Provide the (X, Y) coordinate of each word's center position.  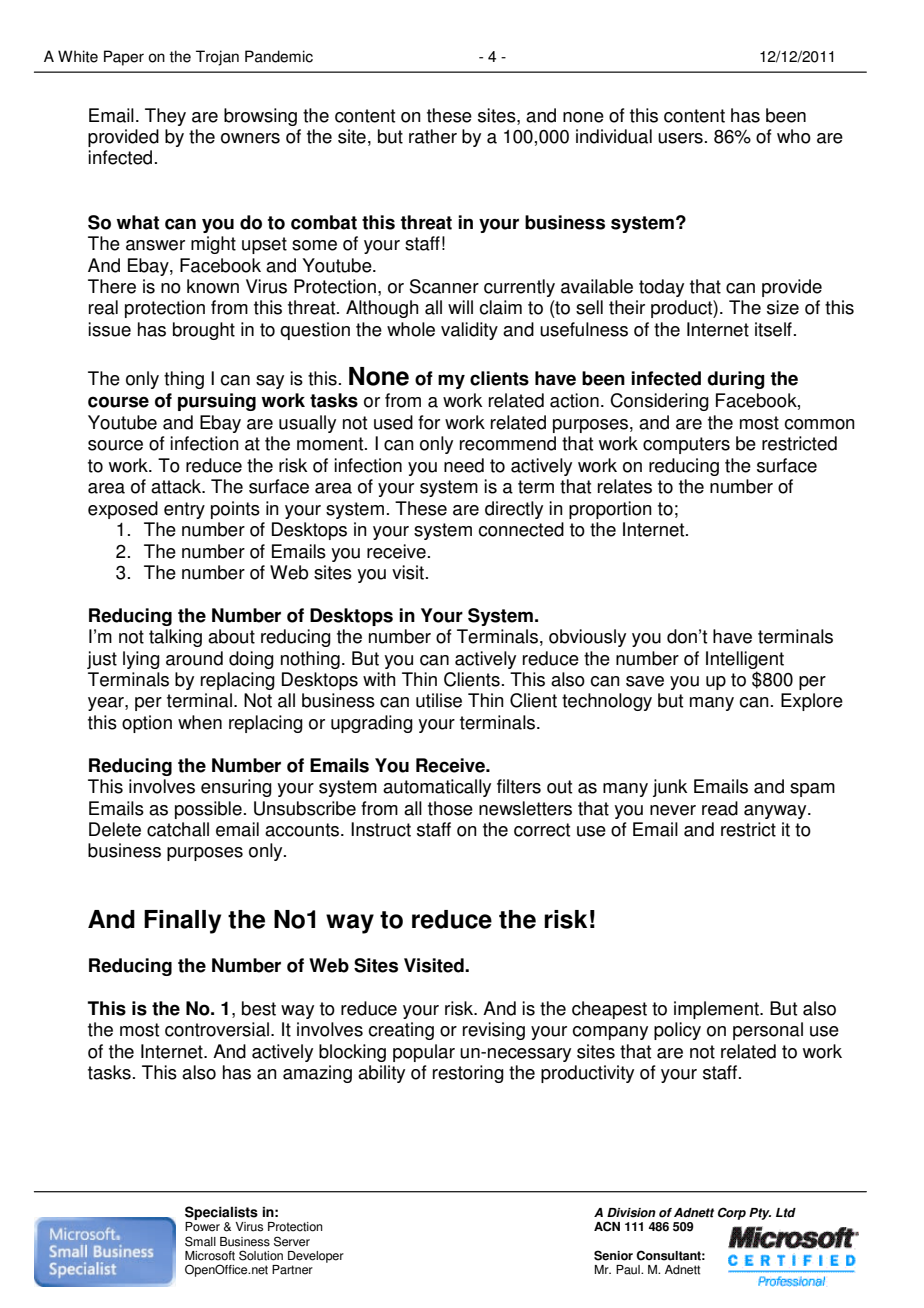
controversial (217, 1029)
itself (773, 329)
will (460, 307)
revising (494, 1031)
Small (200, 1241)
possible (208, 810)
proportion (610, 510)
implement (717, 1010)
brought (204, 331)
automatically (437, 788)
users (680, 138)
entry (184, 510)
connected (521, 529)
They (165, 117)
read (720, 808)
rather (433, 136)
